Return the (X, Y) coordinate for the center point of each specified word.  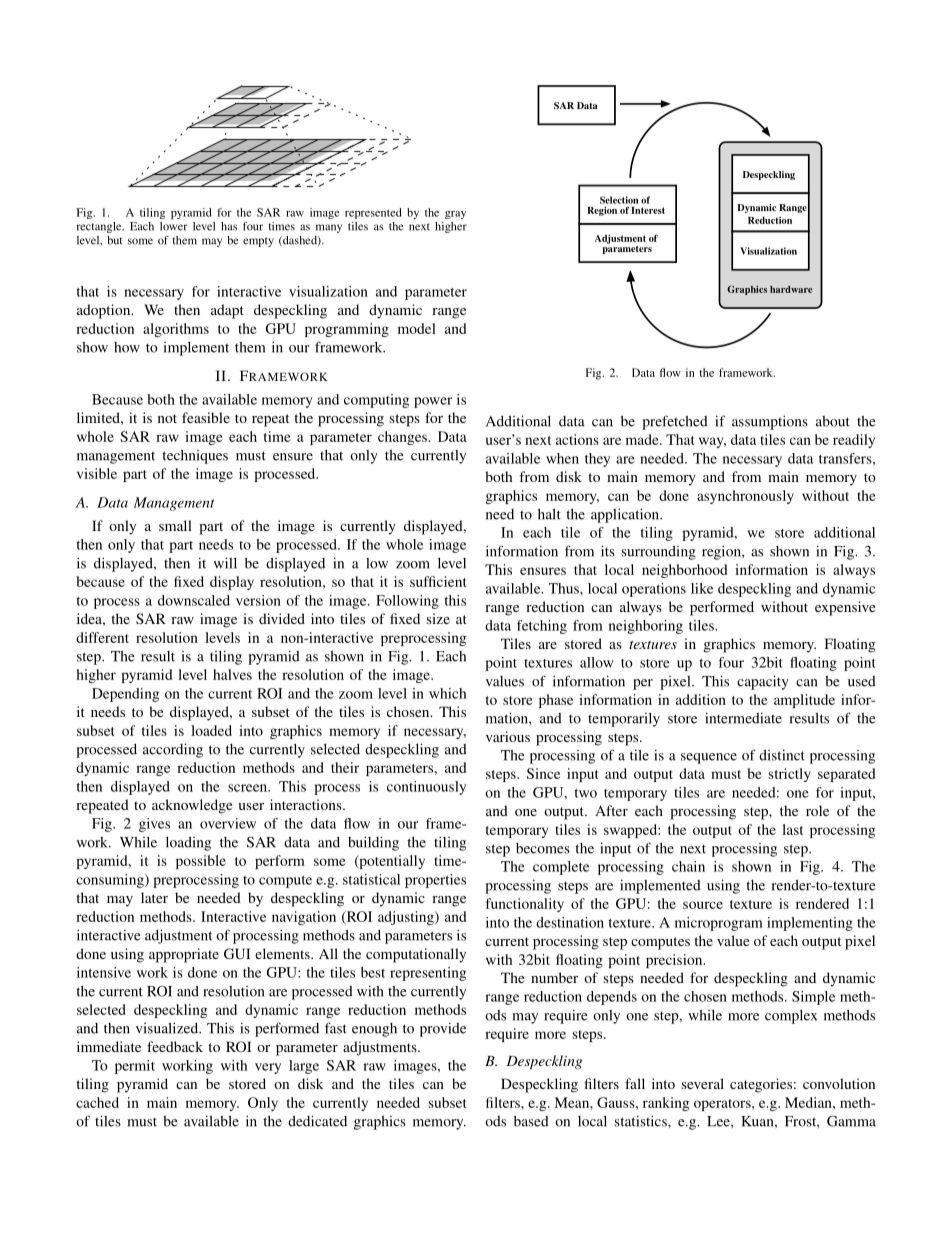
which (448, 693)
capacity (763, 682)
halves (232, 674)
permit (135, 1067)
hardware (791, 289)
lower (174, 226)
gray (455, 215)
